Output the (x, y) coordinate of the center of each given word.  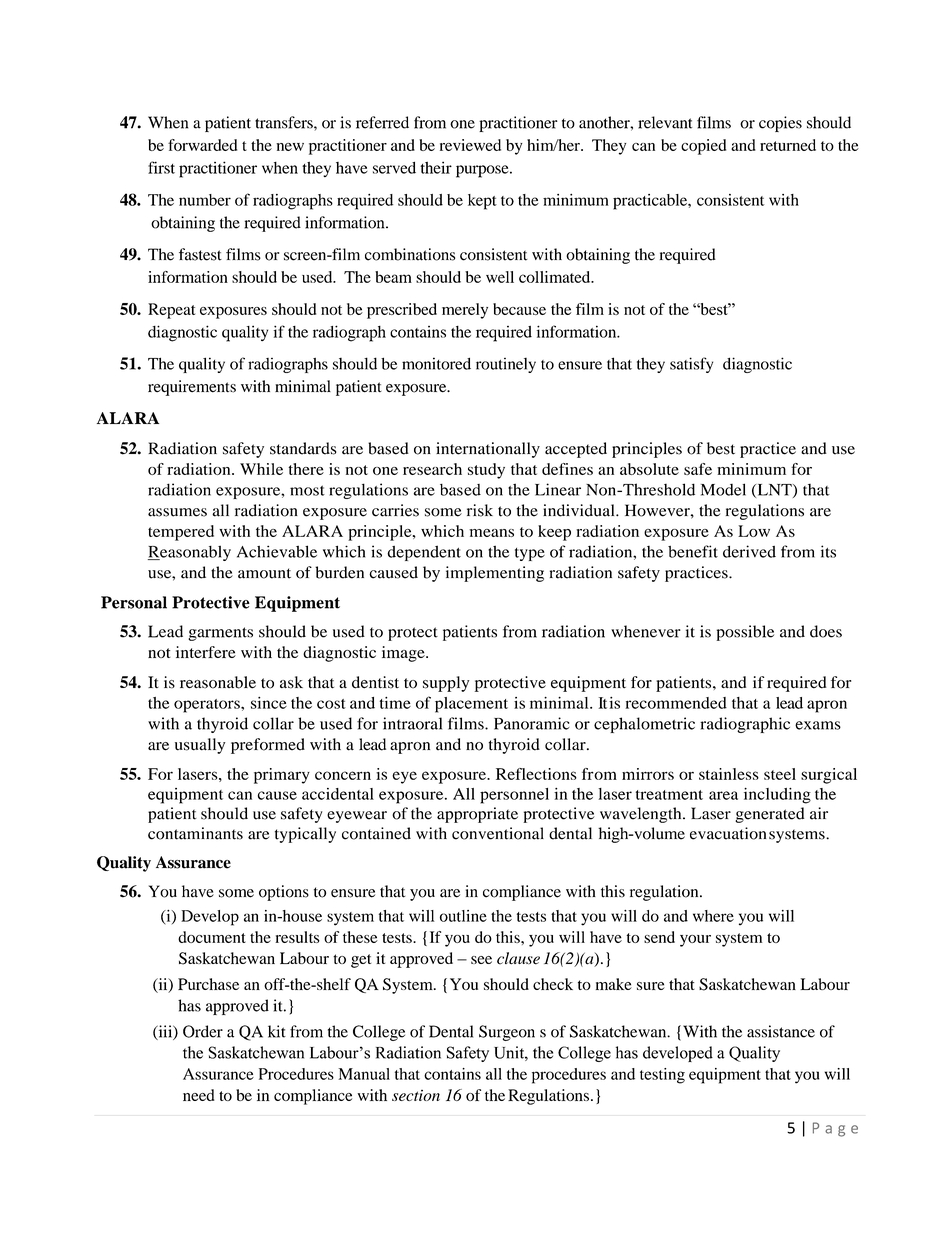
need (198, 1095)
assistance (781, 1031)
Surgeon (507, 1033)
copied (703, 147)
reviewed (470, 145)
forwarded (202, 145)
